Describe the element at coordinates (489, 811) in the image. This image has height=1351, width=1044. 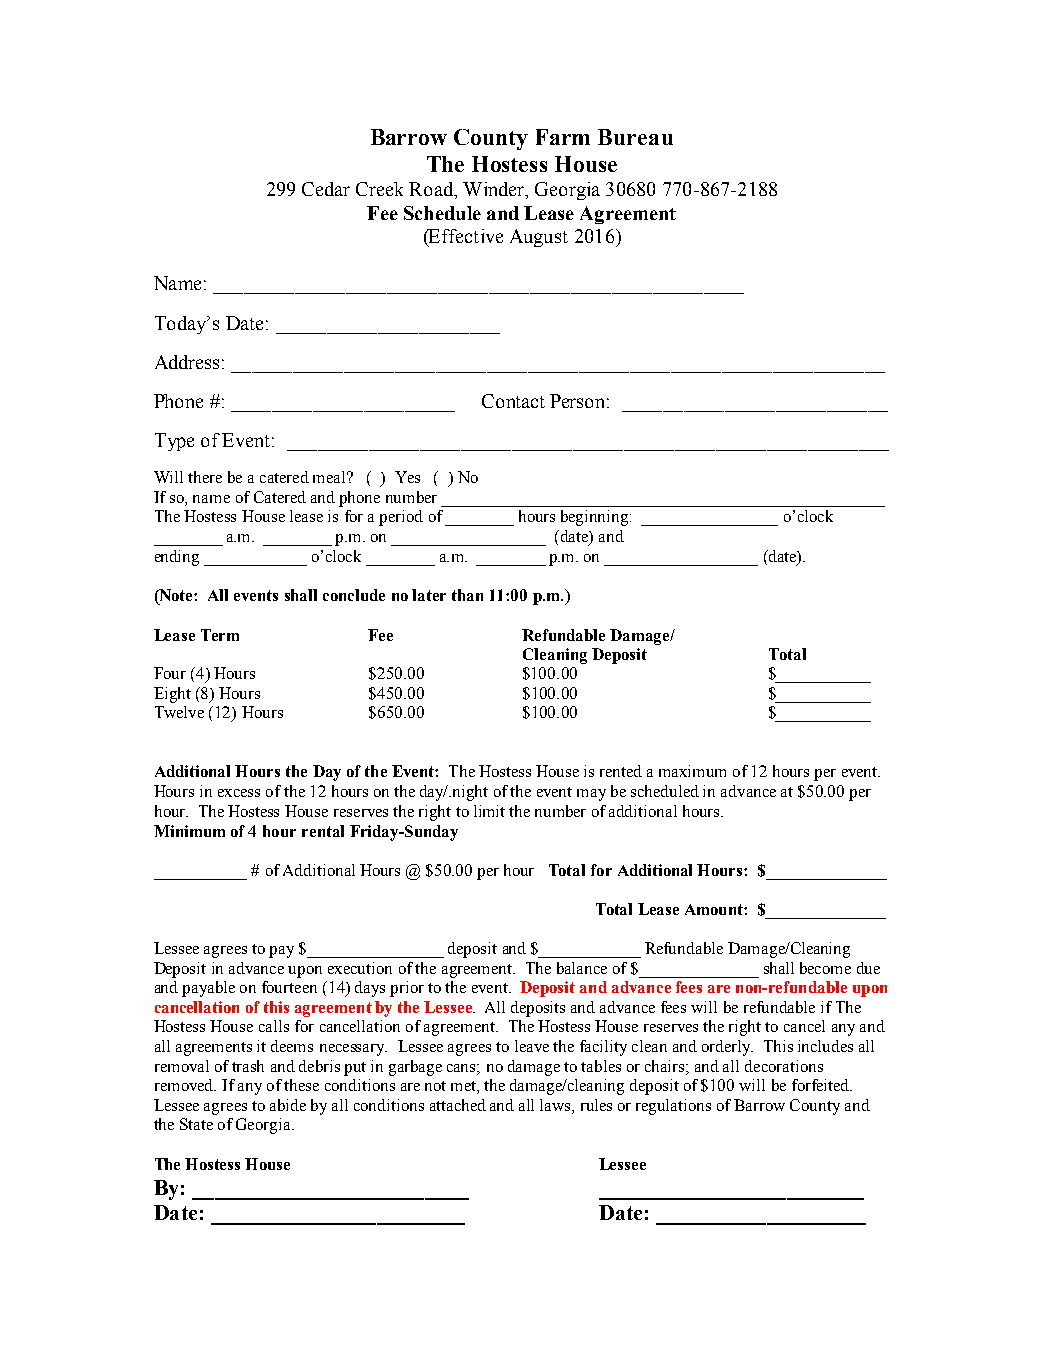
I see `limit` at that location.
